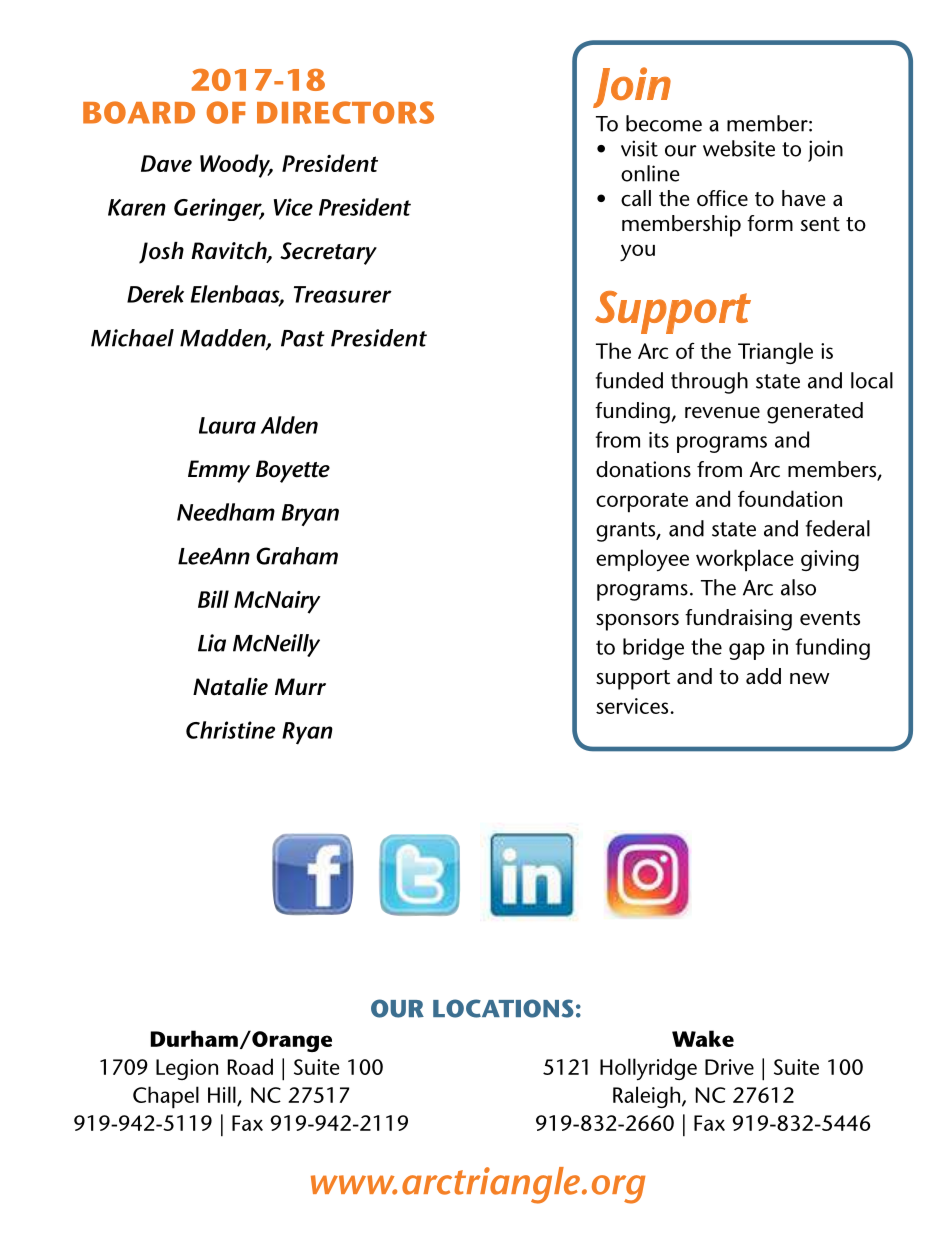 The image size is (952, 1233). Describe the element at coordinates (739, 148) in the page. I see `website` at that location.
